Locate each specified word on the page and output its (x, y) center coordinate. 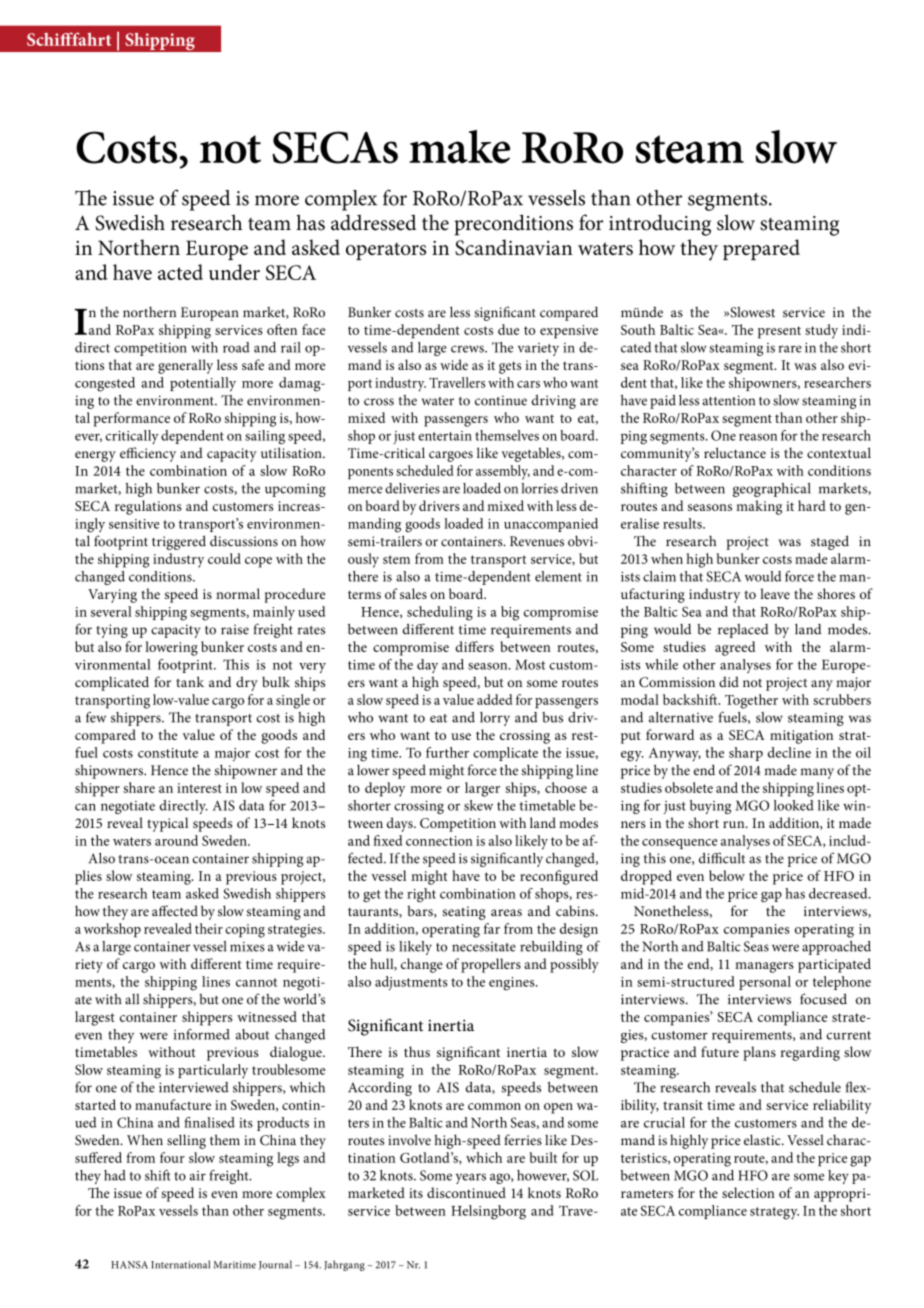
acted (180, 272)
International (180, 1264)
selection (748, 1192)
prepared (761, 249)
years (471, 1178)
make (459, 147)
